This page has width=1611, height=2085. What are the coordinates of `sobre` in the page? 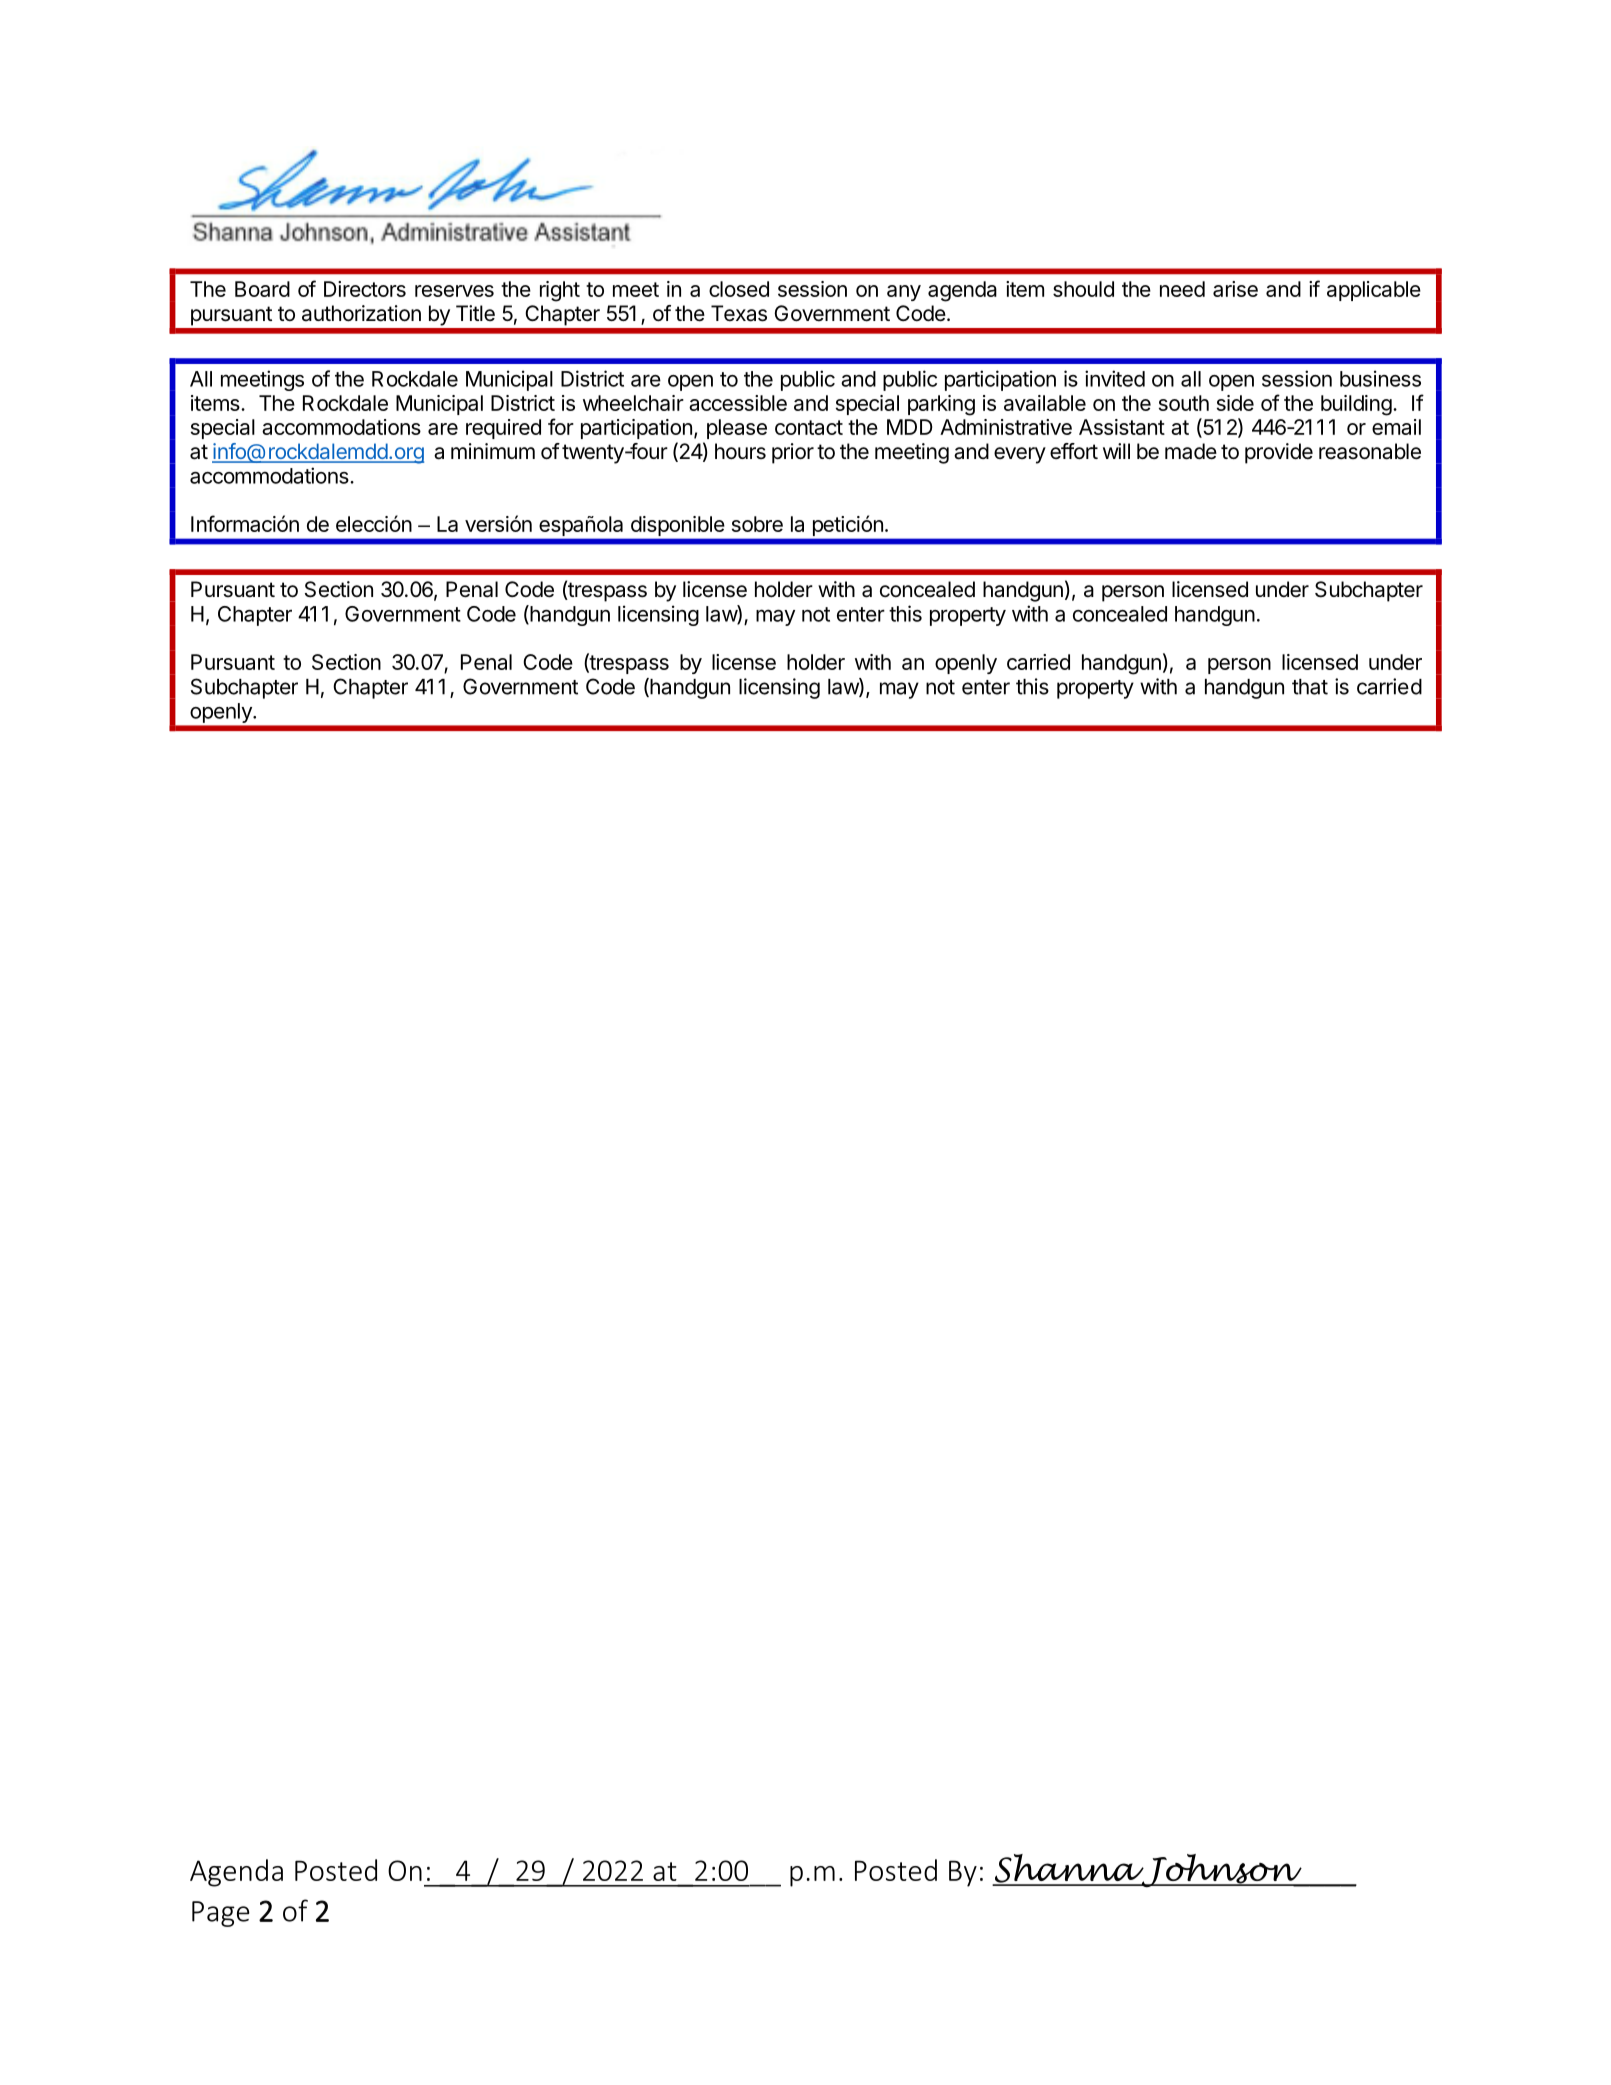 It's located at (757, 524).
